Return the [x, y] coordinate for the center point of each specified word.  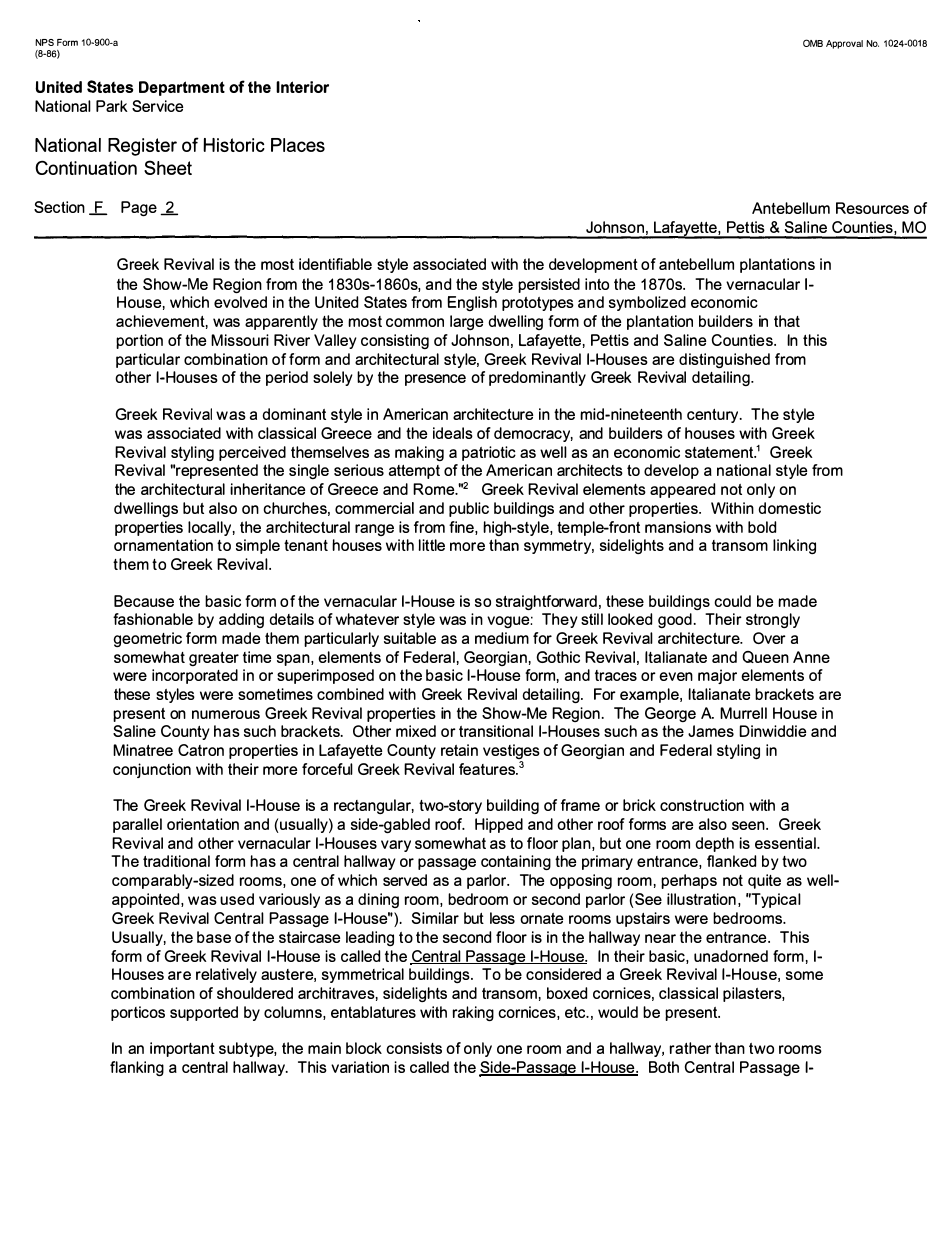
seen [749, 825]
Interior [302, 87]
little [431, 545]
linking [794, 546]
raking [473, 1013]
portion [139, 341]
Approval [844, 44]
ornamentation [163, 545]
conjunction [152, 770]
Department [182, 88]
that [787, 321]
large [466, 322]
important [182, 1049]
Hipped [499, 825]
